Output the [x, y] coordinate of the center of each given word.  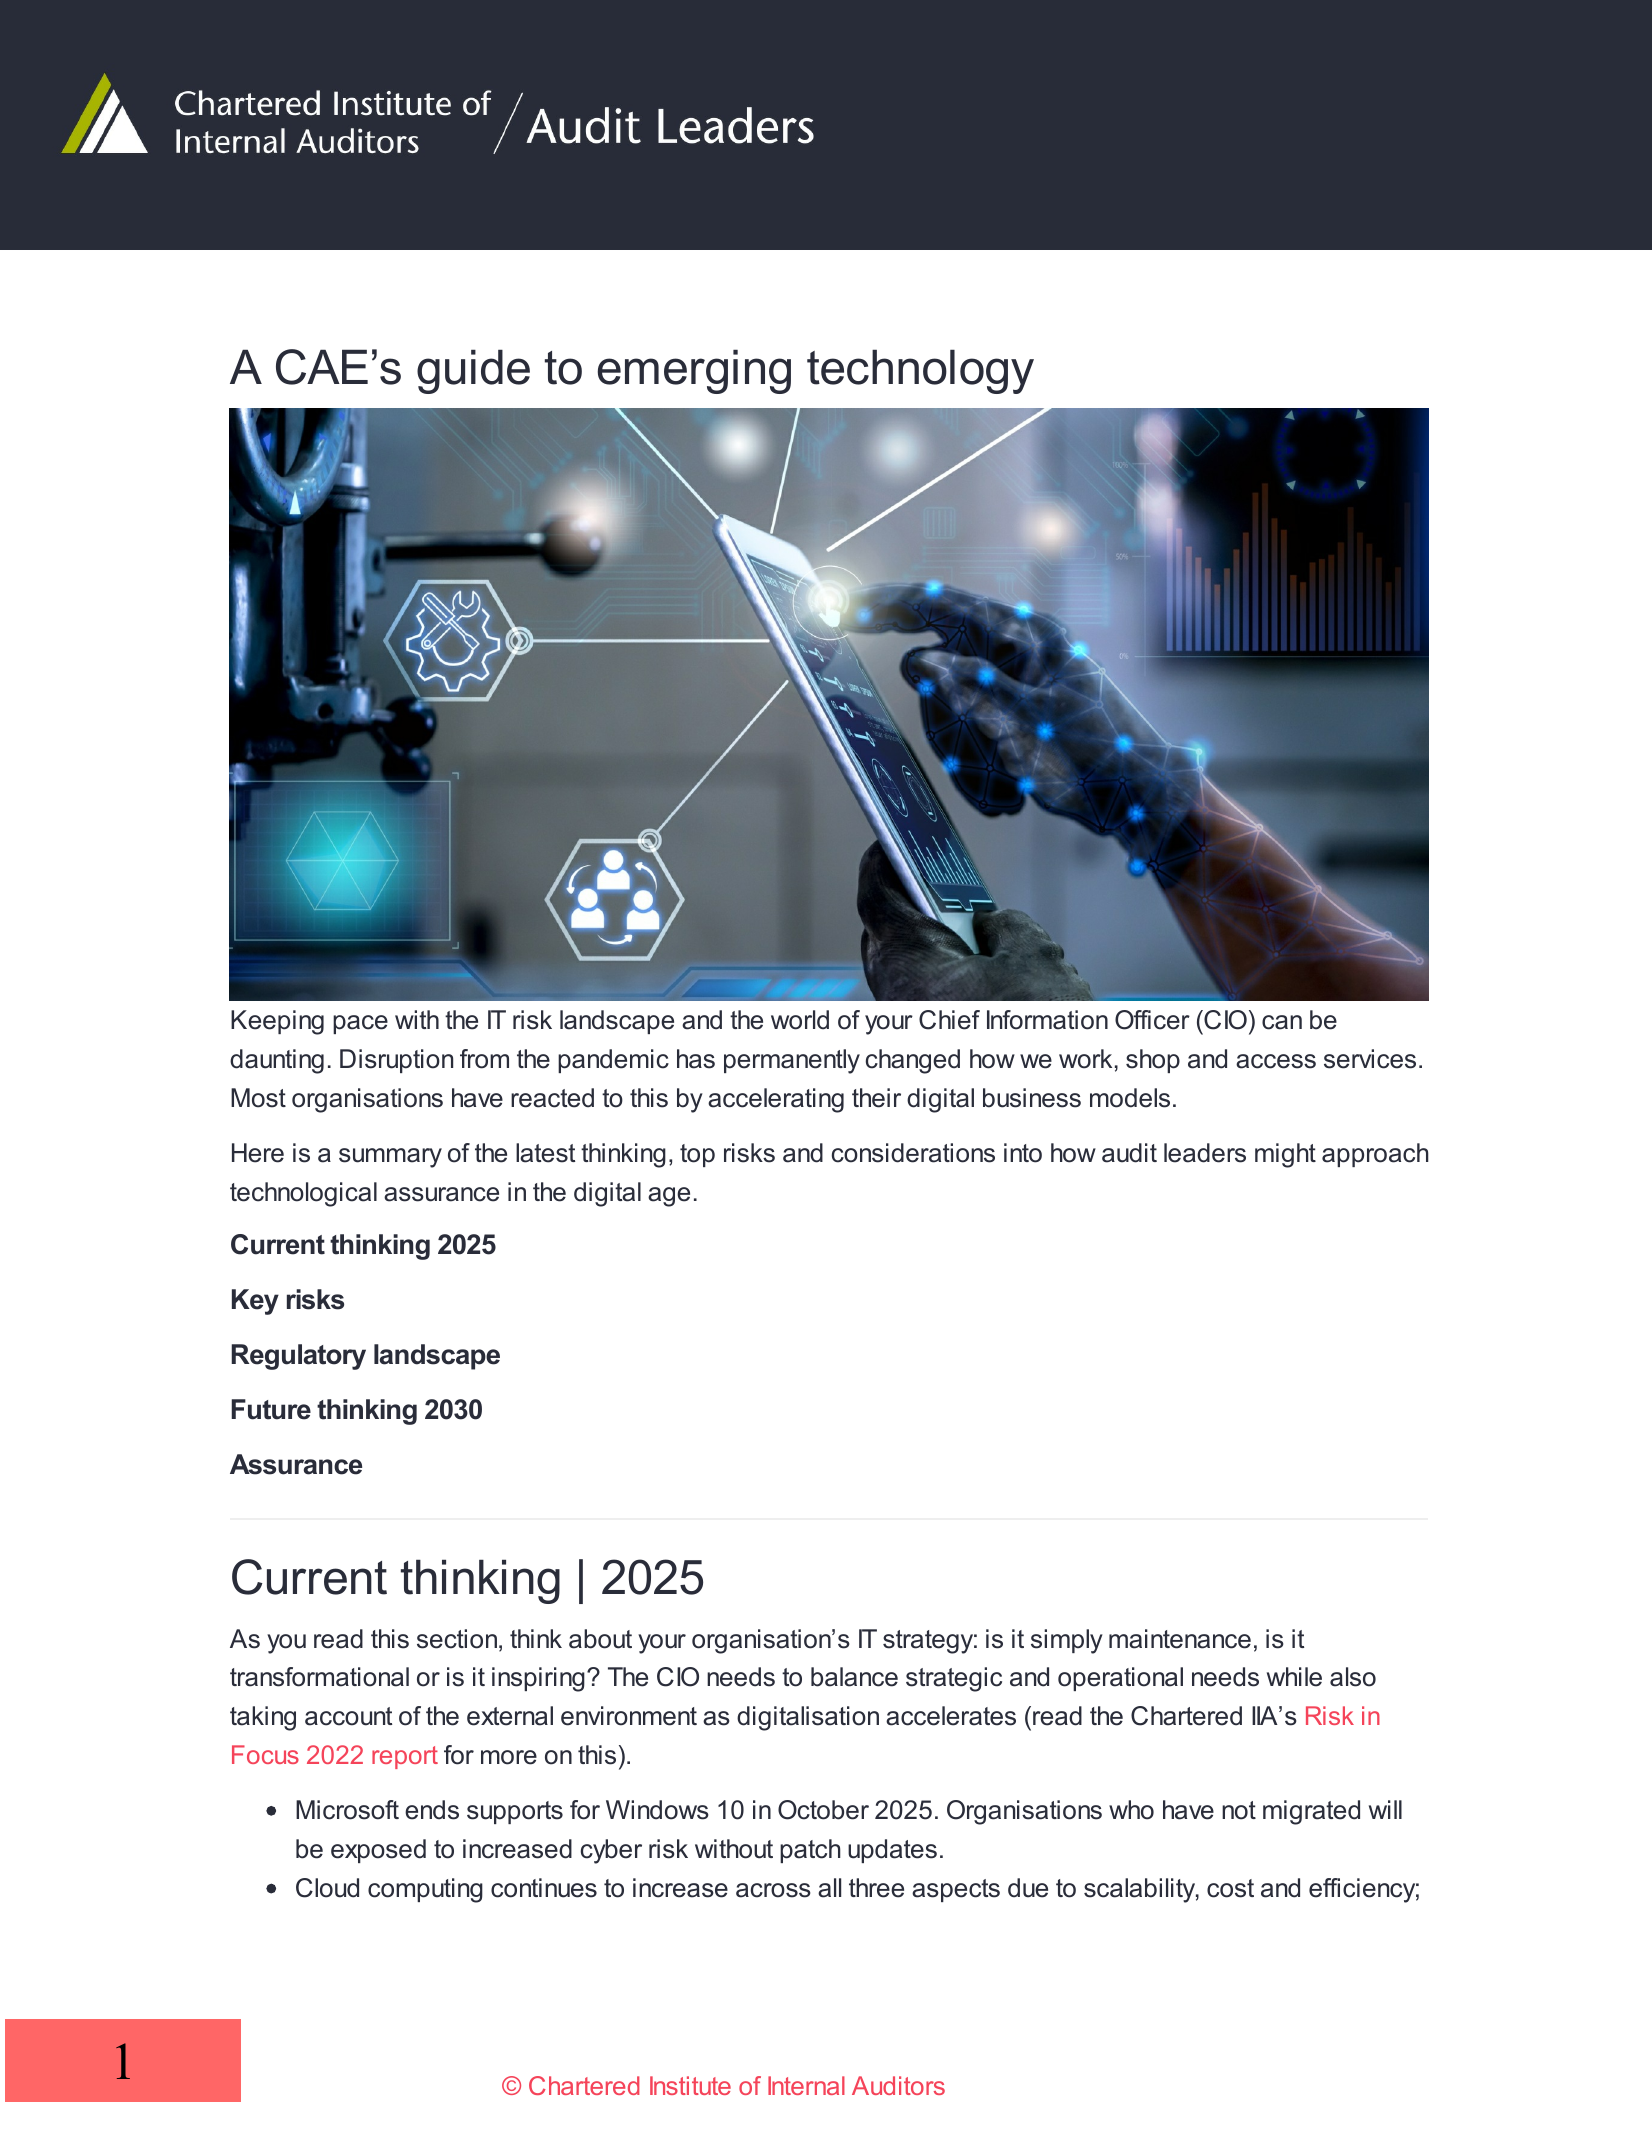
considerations [913, 1153]
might [1285, 1155]
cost [1230, 1888]
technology [920, 371]
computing [425, 1890]
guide [473, 371]
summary [390, 1158]
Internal [806, 2085]
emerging [694, 371]
